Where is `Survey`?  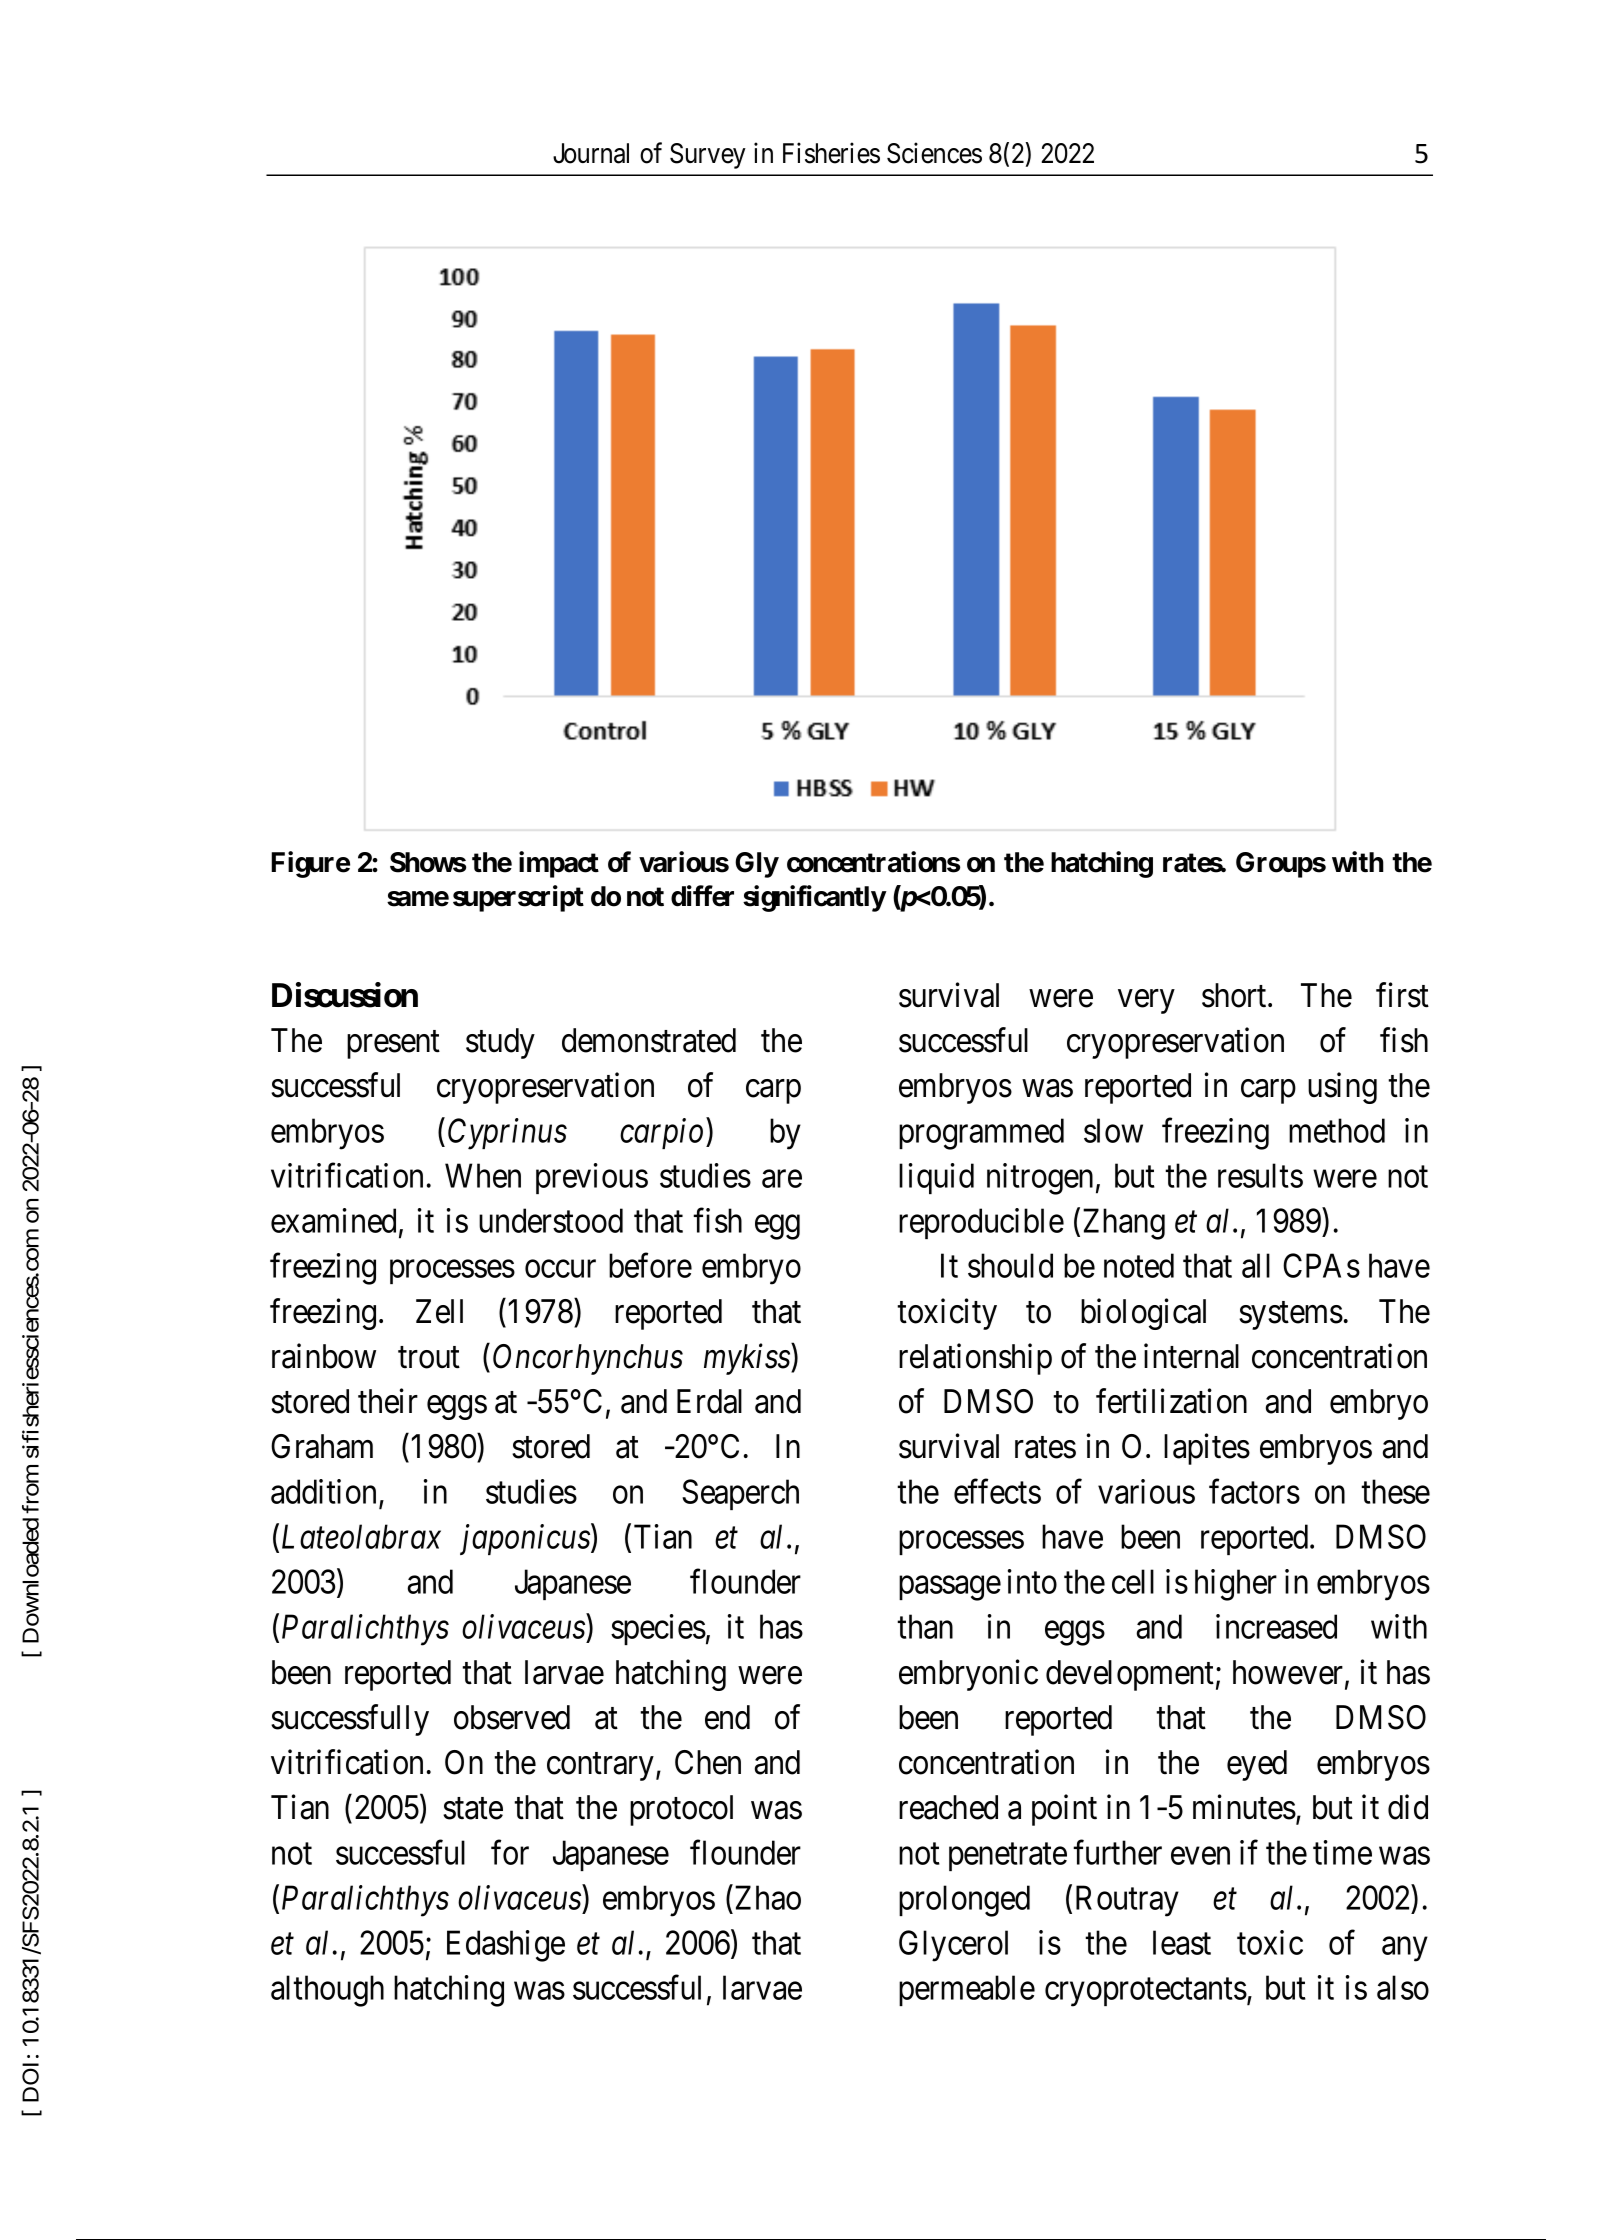
Survey is located at coordinates (708, 156).
